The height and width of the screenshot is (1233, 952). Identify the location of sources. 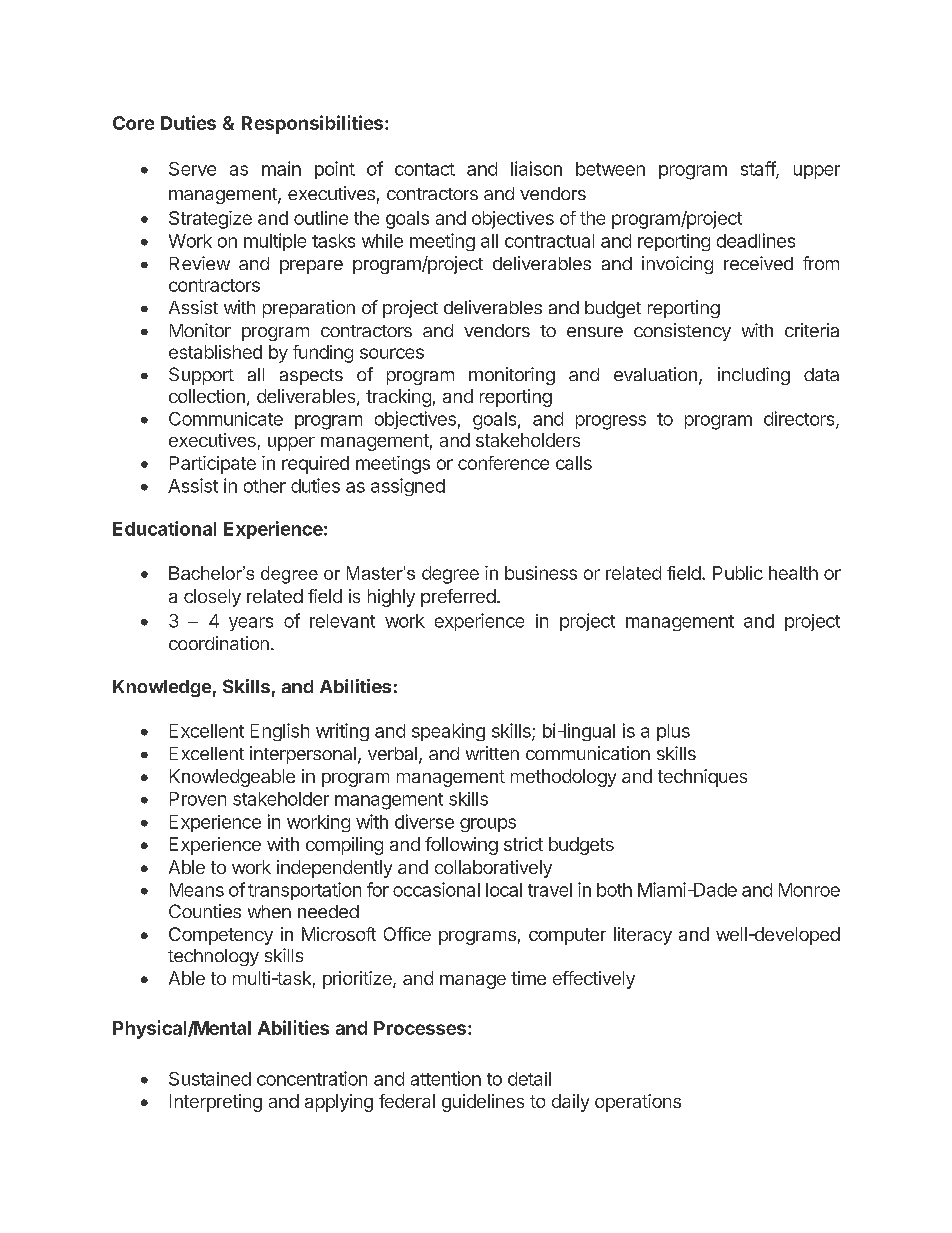
(392, 353).
